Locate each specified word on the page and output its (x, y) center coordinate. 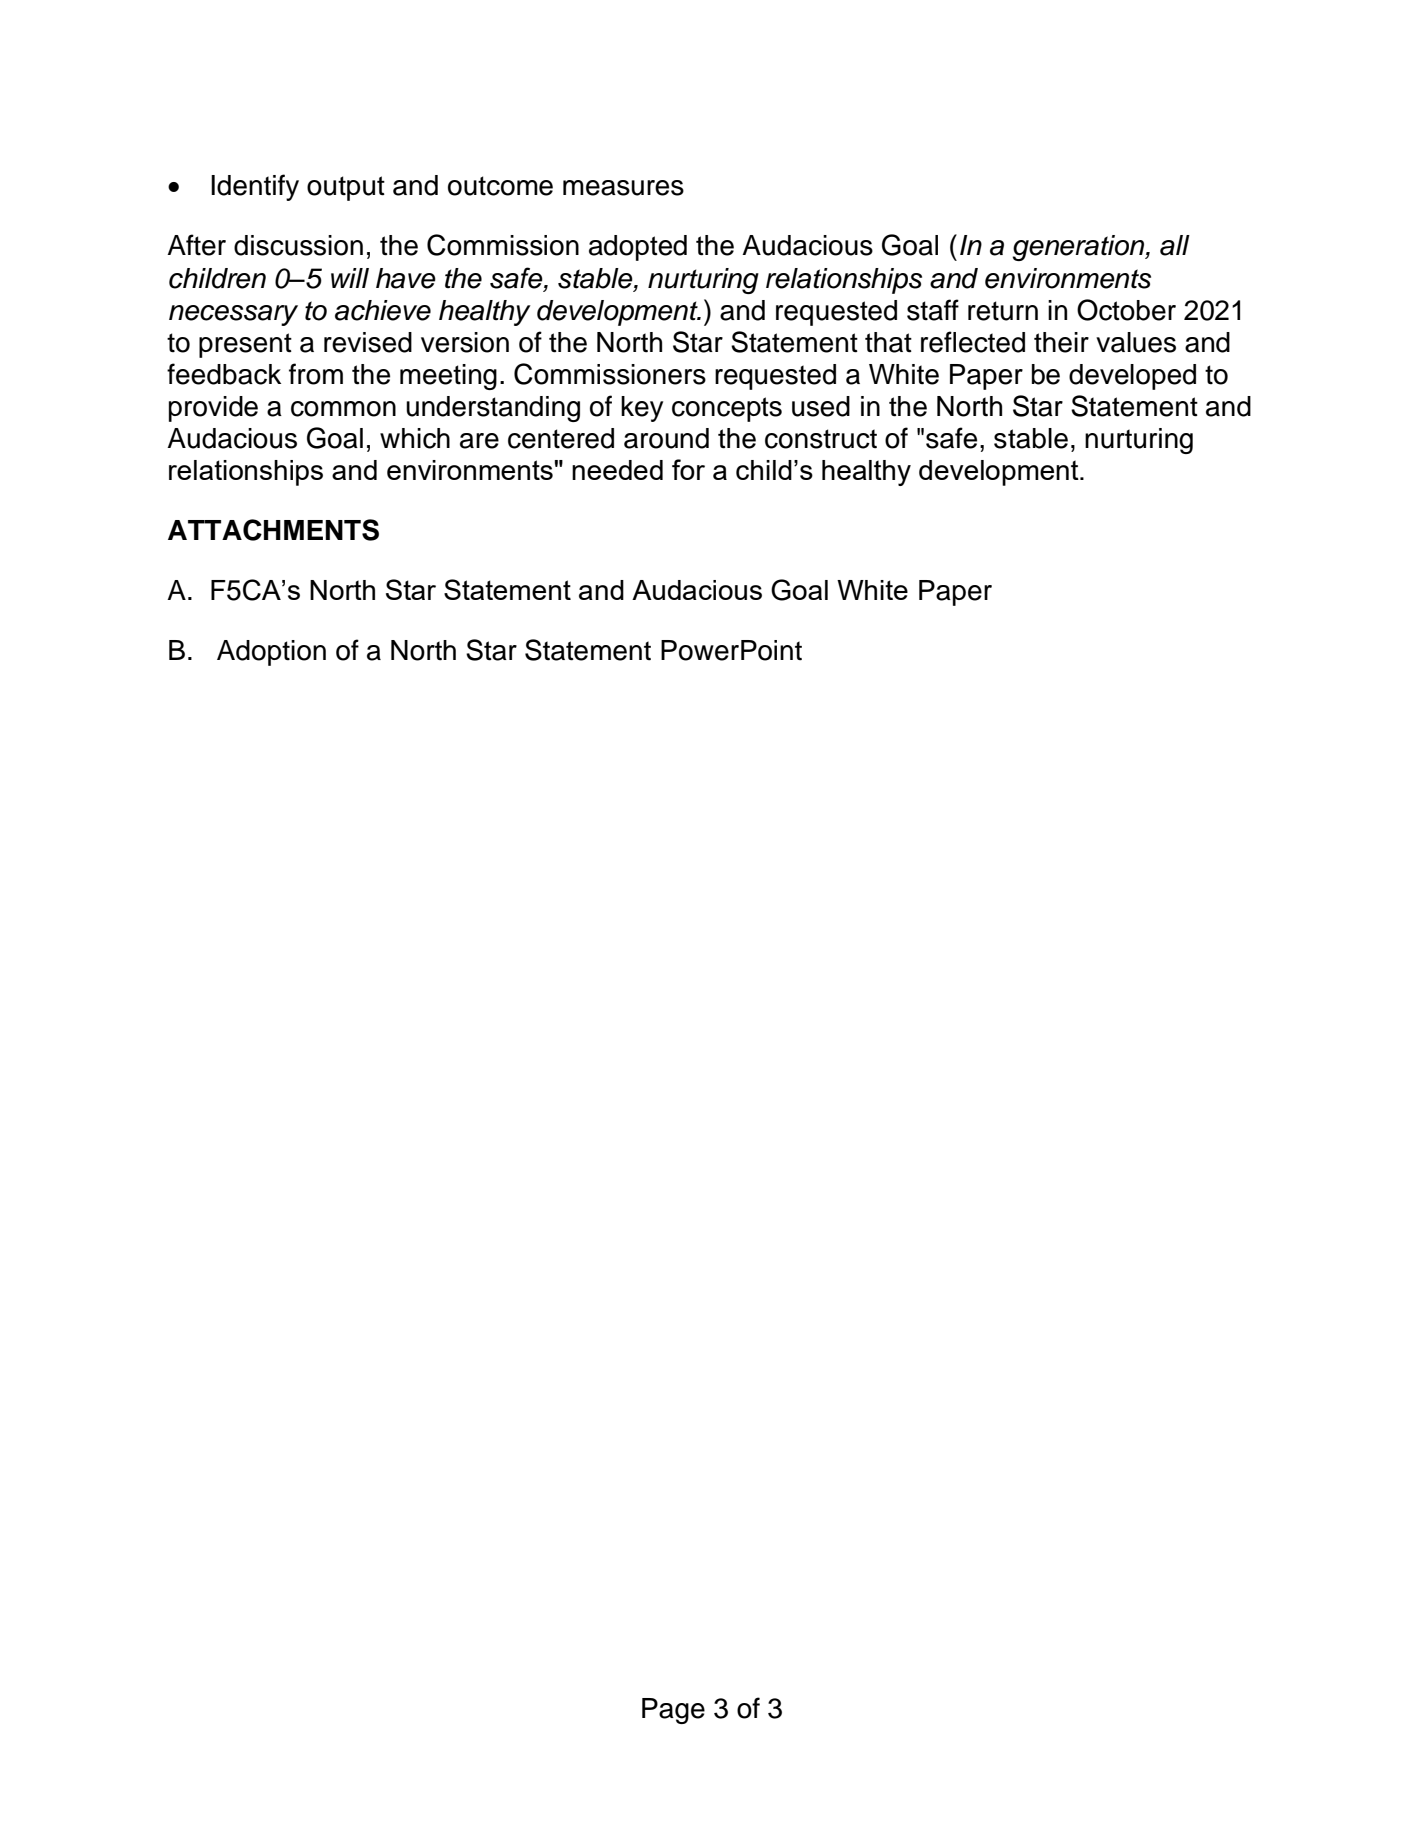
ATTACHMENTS (273, 530)
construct (821, 439)
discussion (298, 245)
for (688, 469)
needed (617, 470)
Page (673, 1711)
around (666, 438)
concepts (727, 409)
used (821, 406)
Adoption (271, 653)
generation (1079, 248)
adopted (638, 248)
